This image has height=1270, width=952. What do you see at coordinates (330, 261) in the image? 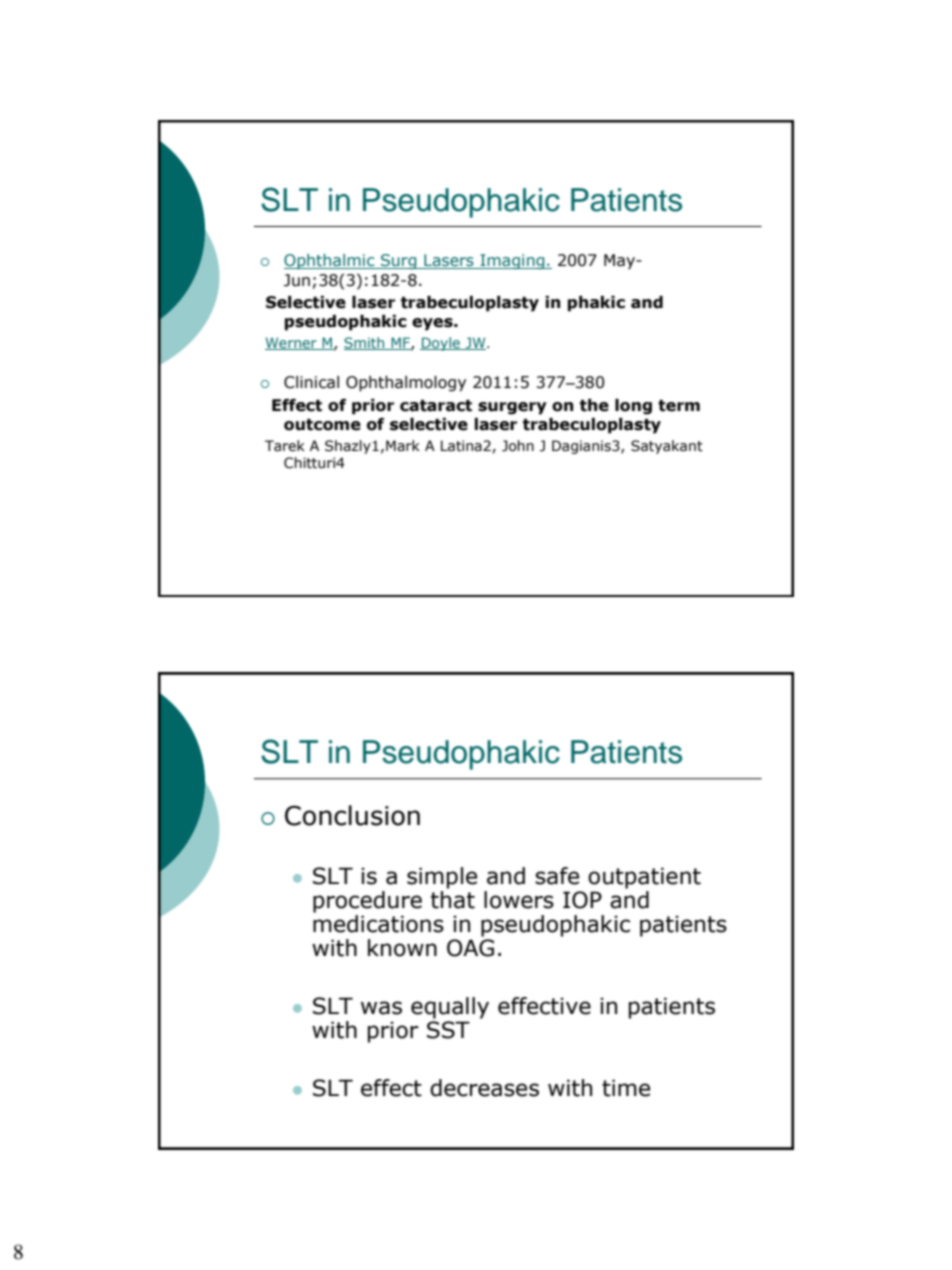
I see `Ophthalmic` at bounding box center [330, 261].
